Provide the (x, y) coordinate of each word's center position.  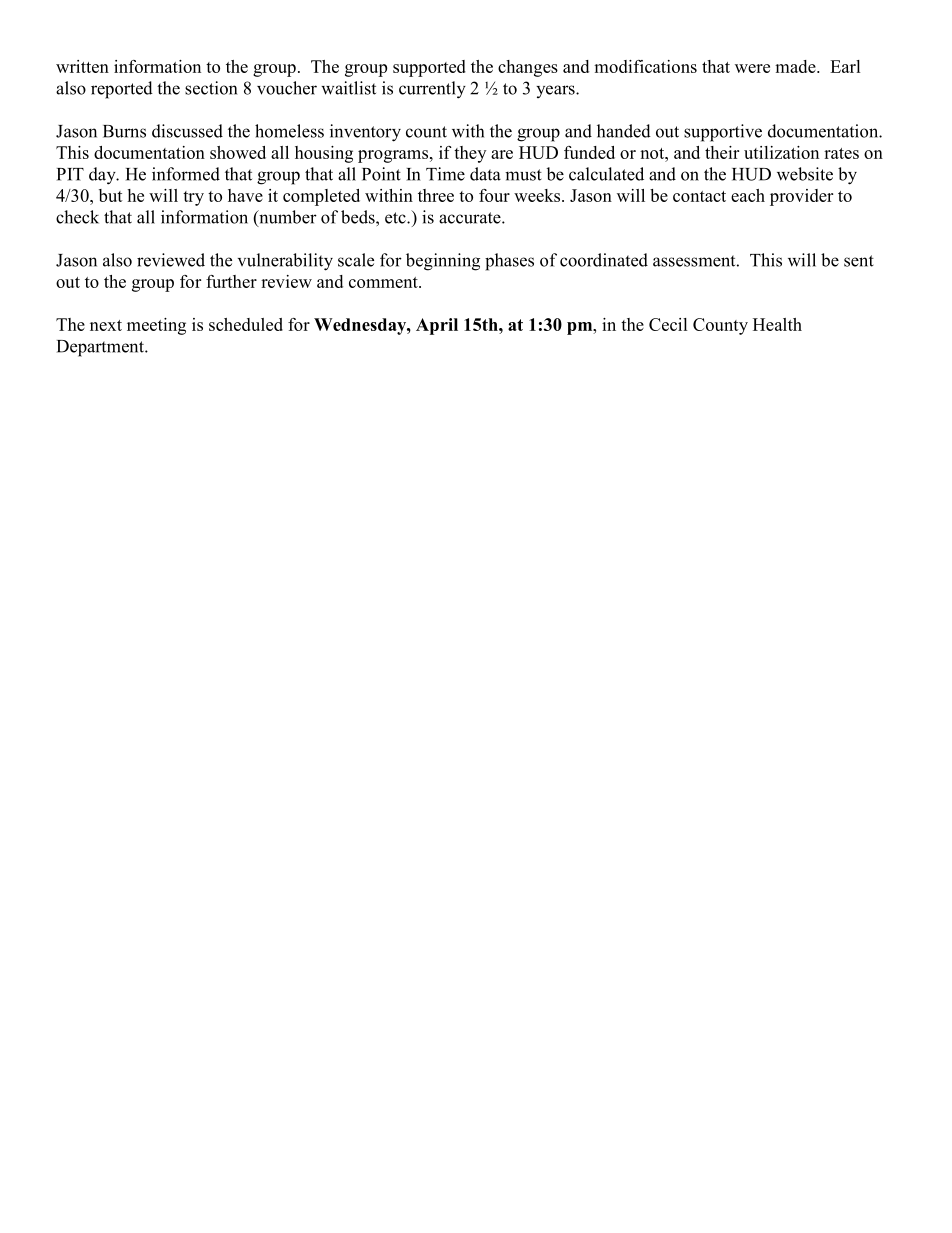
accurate (471, 218)
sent (859, 261)
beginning (443, 262)
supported (429, 68)
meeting (156, 326)
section (211, 88)
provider (801, 197)
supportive (723, 133)
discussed (187, 131)
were (752, 68)
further (231, 281)
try (193, 198)
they (470, 154)
